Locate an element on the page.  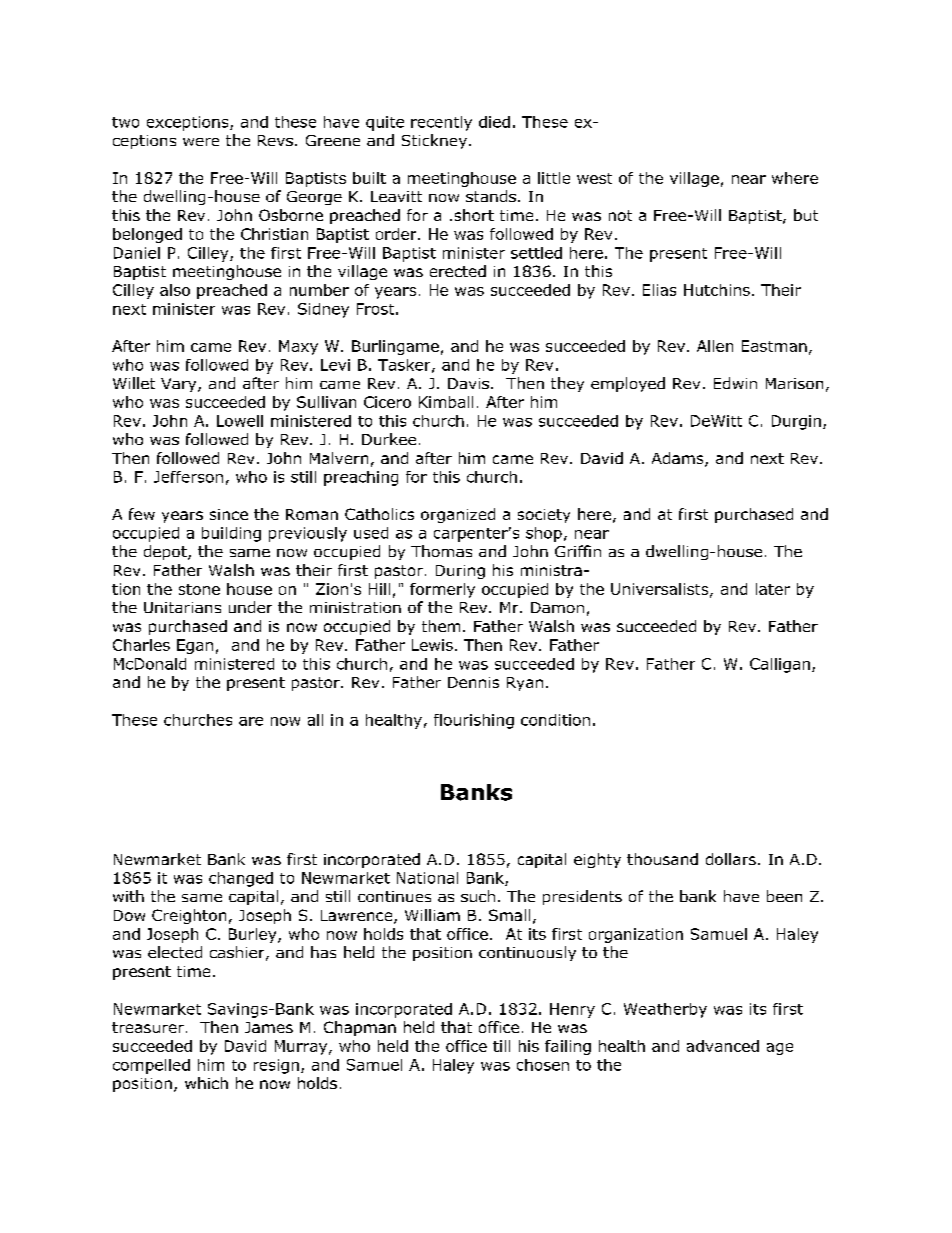
which is located at coordinates (206, 1083).
